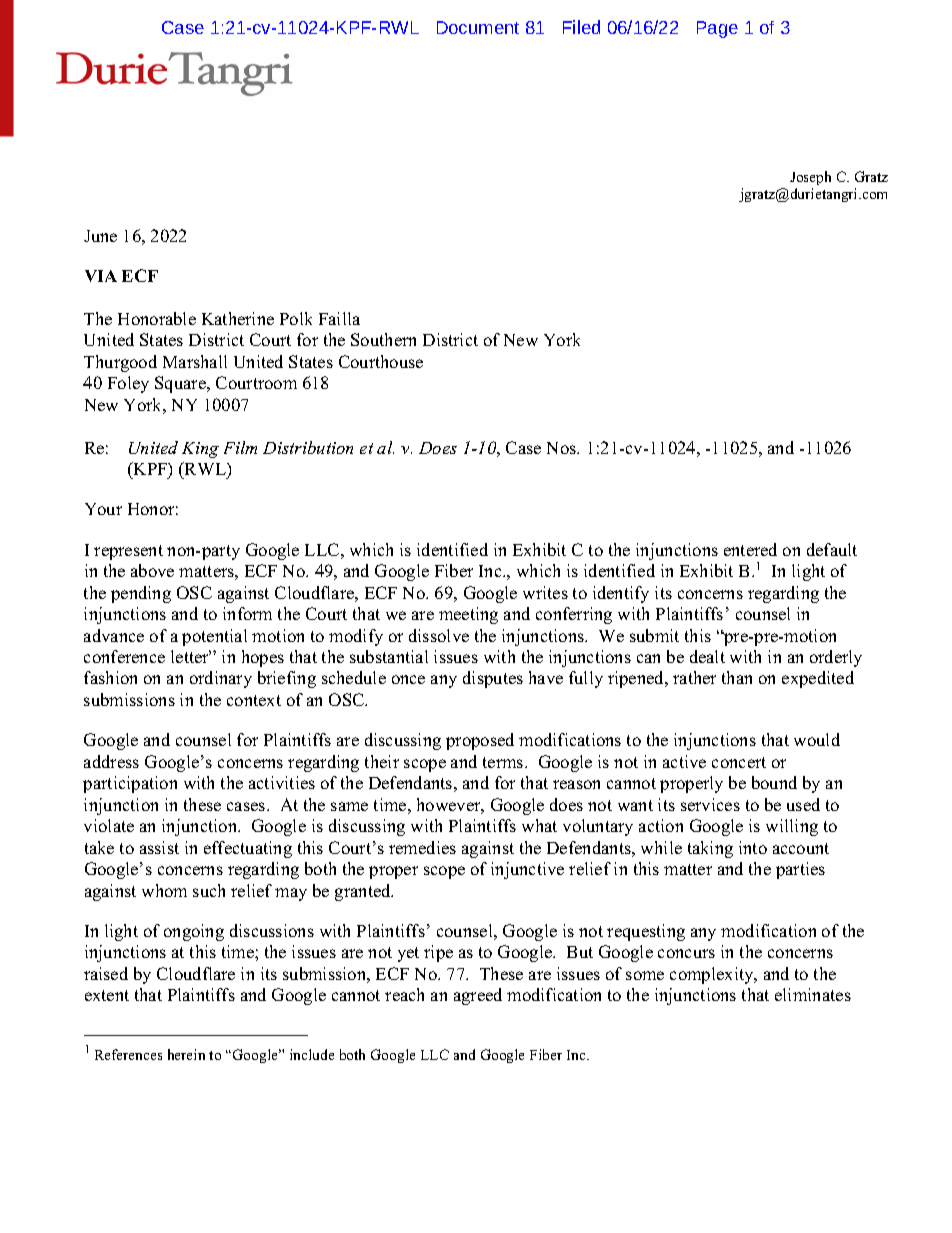  I want to click on entered, so click(750, 549).
